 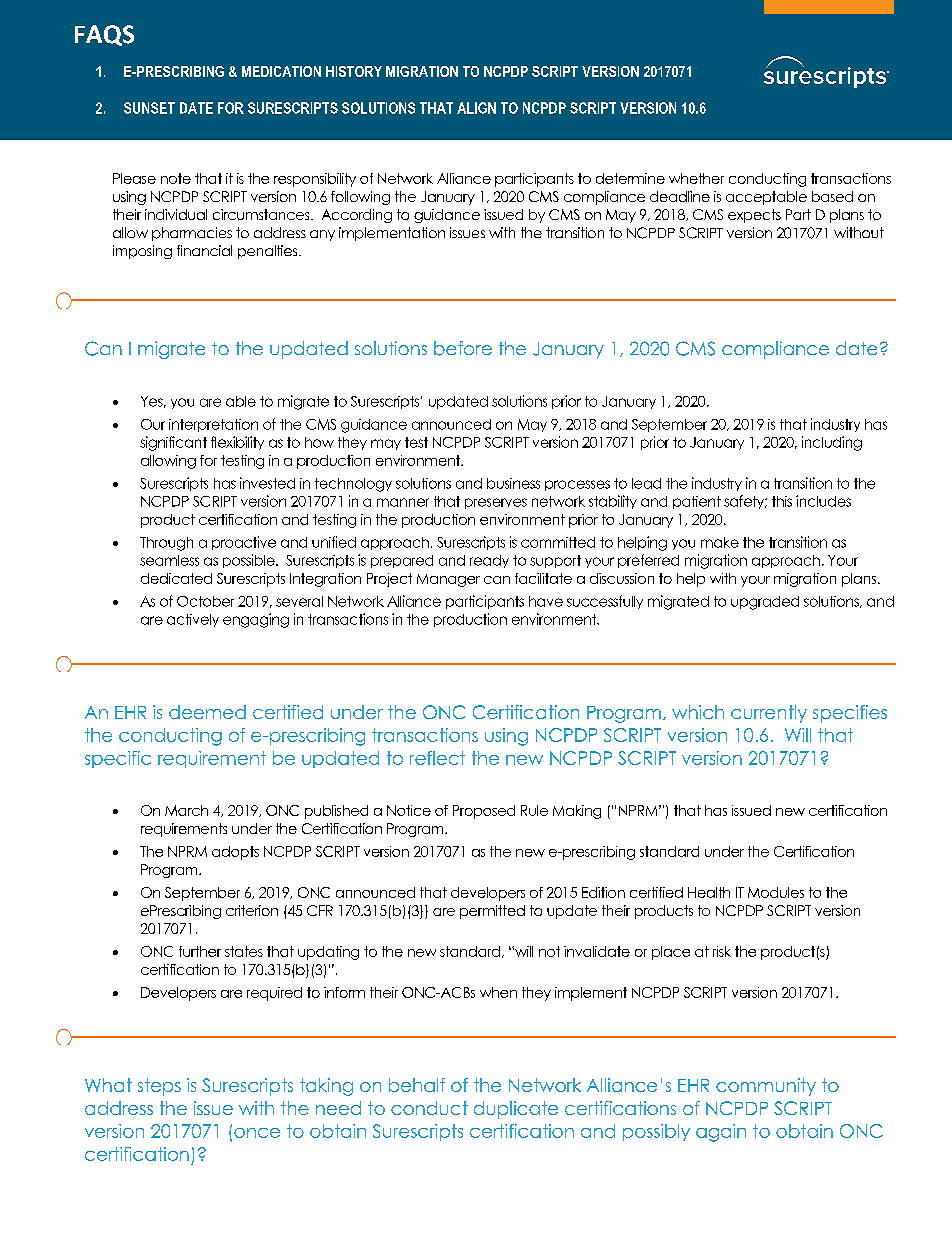 What do you see at coordinates (766, 1087) in the page?
I see `community` at bounding box center [766, 1087].
